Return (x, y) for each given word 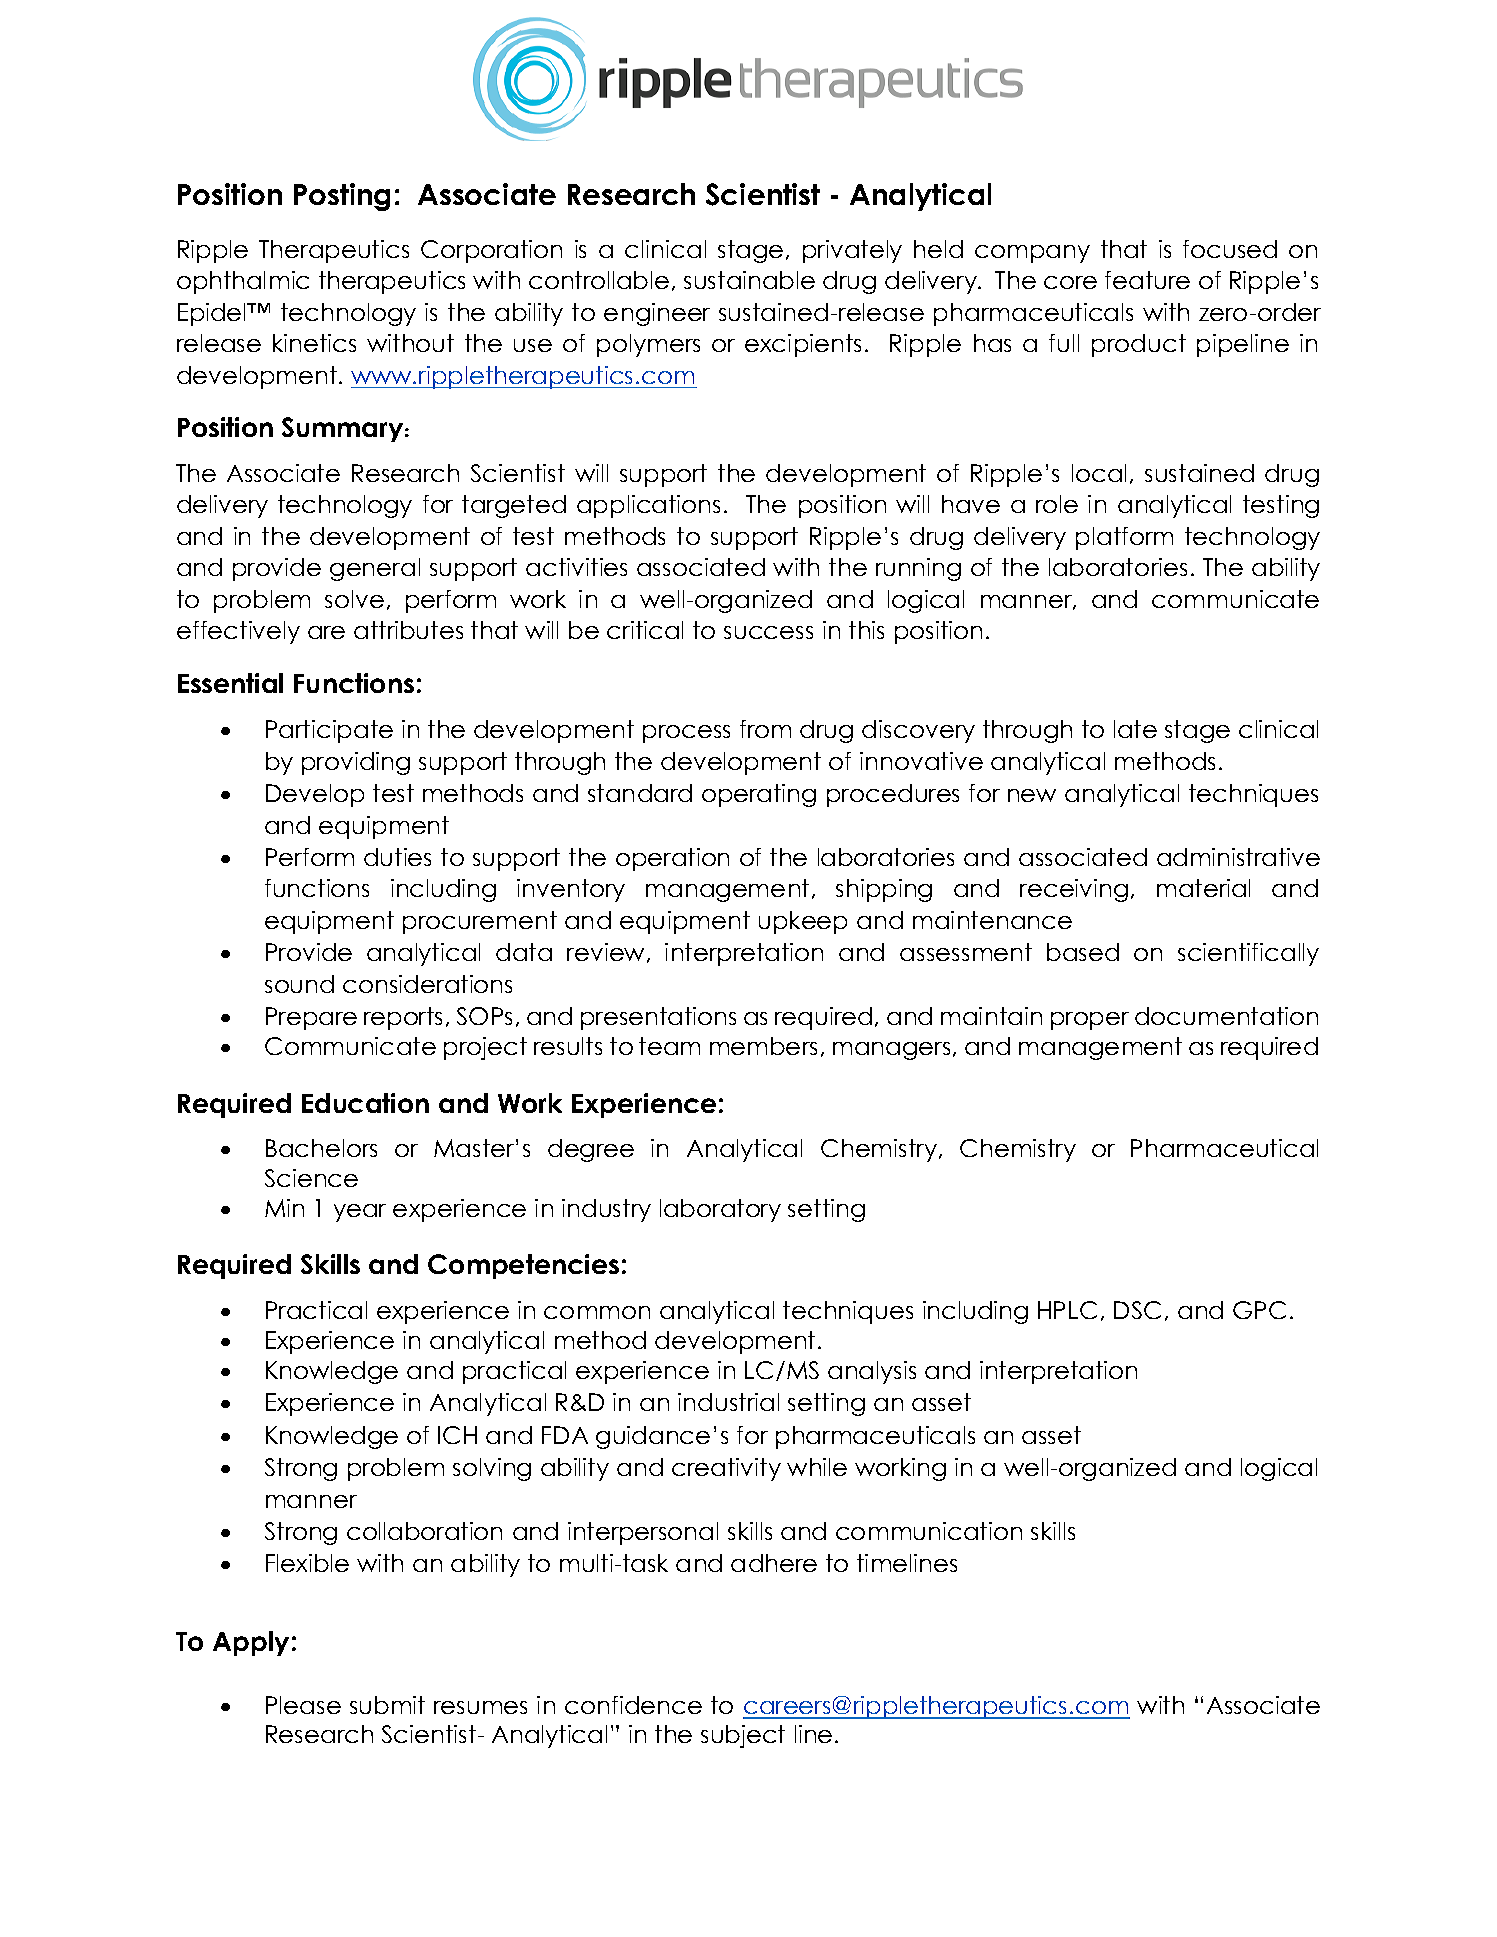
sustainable (749, 280)
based (1083, 952)
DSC (1137, 1310)
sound (299, 984)
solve (354, 599)
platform (1124, 538)
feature (1147, 280)
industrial (728, 1402)
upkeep (803, 922)
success (768, 632)
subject (743, 1736)
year (360, 1213)
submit (387, 1705)
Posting (342, 197)
